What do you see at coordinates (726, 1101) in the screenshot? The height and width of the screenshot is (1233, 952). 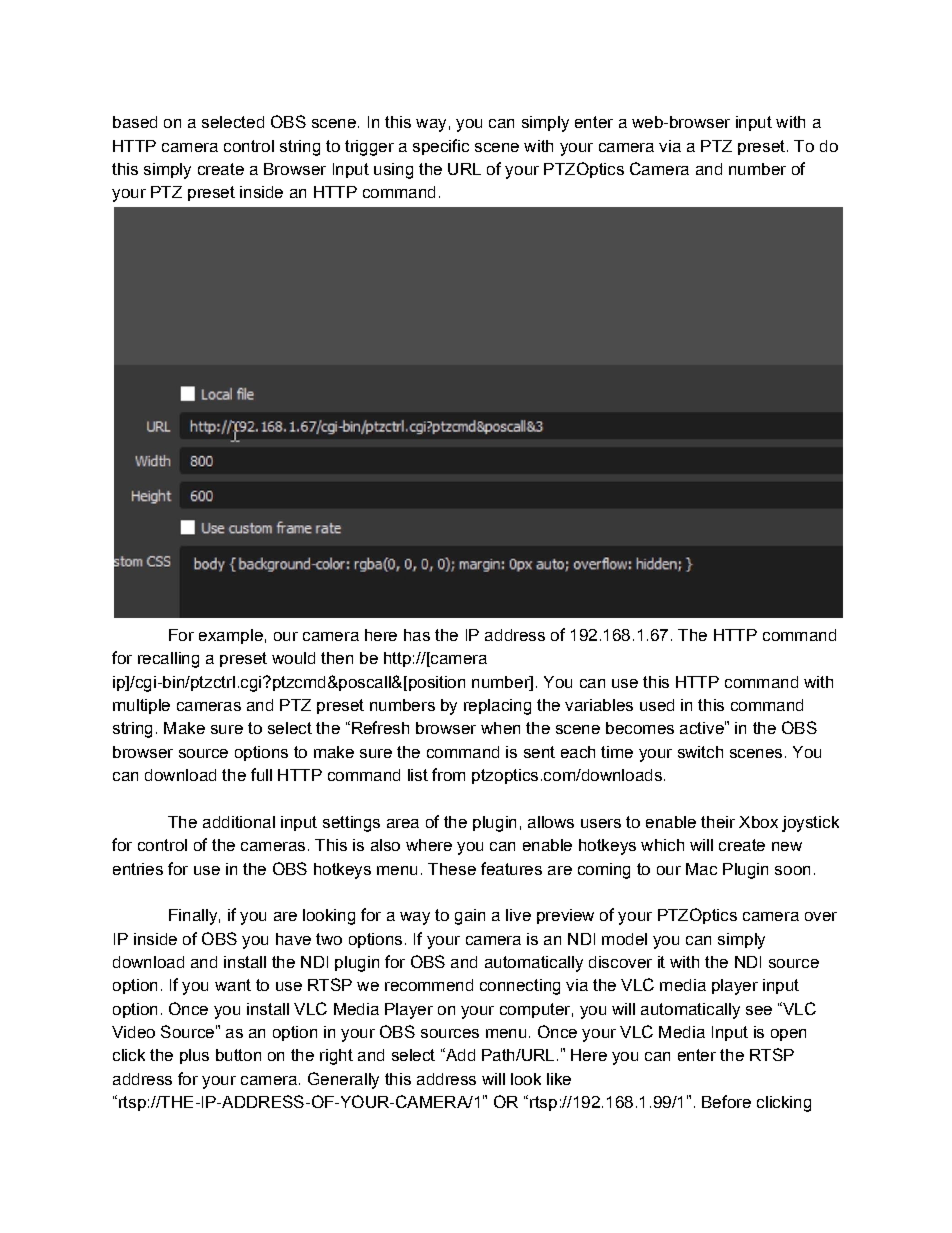 I see `Before` at bounding box center [726, 1101].
